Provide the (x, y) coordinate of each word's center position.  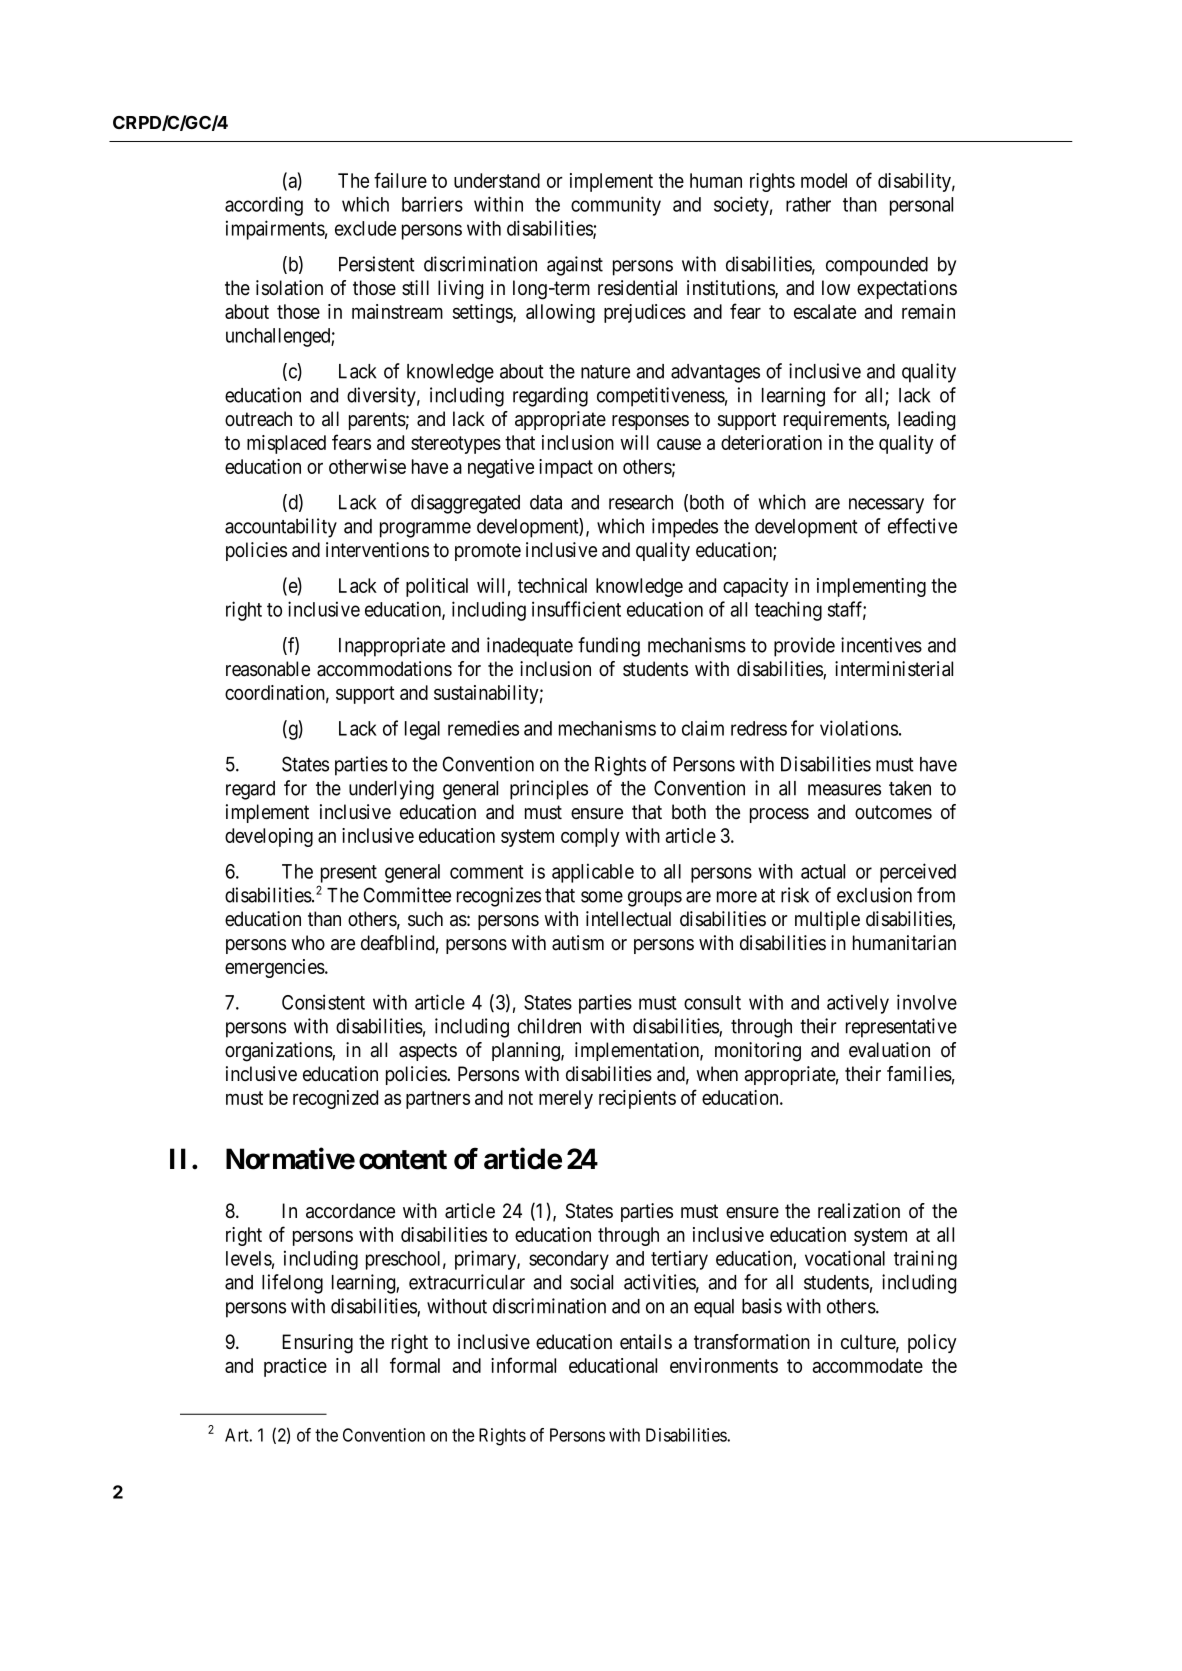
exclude (365, 228)
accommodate (867, 1365)
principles (549, 790)
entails (646, 1342)
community (616, 206)
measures (844, 790)
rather (808, 204)
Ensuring (317, 1344)
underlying (391, 790)
